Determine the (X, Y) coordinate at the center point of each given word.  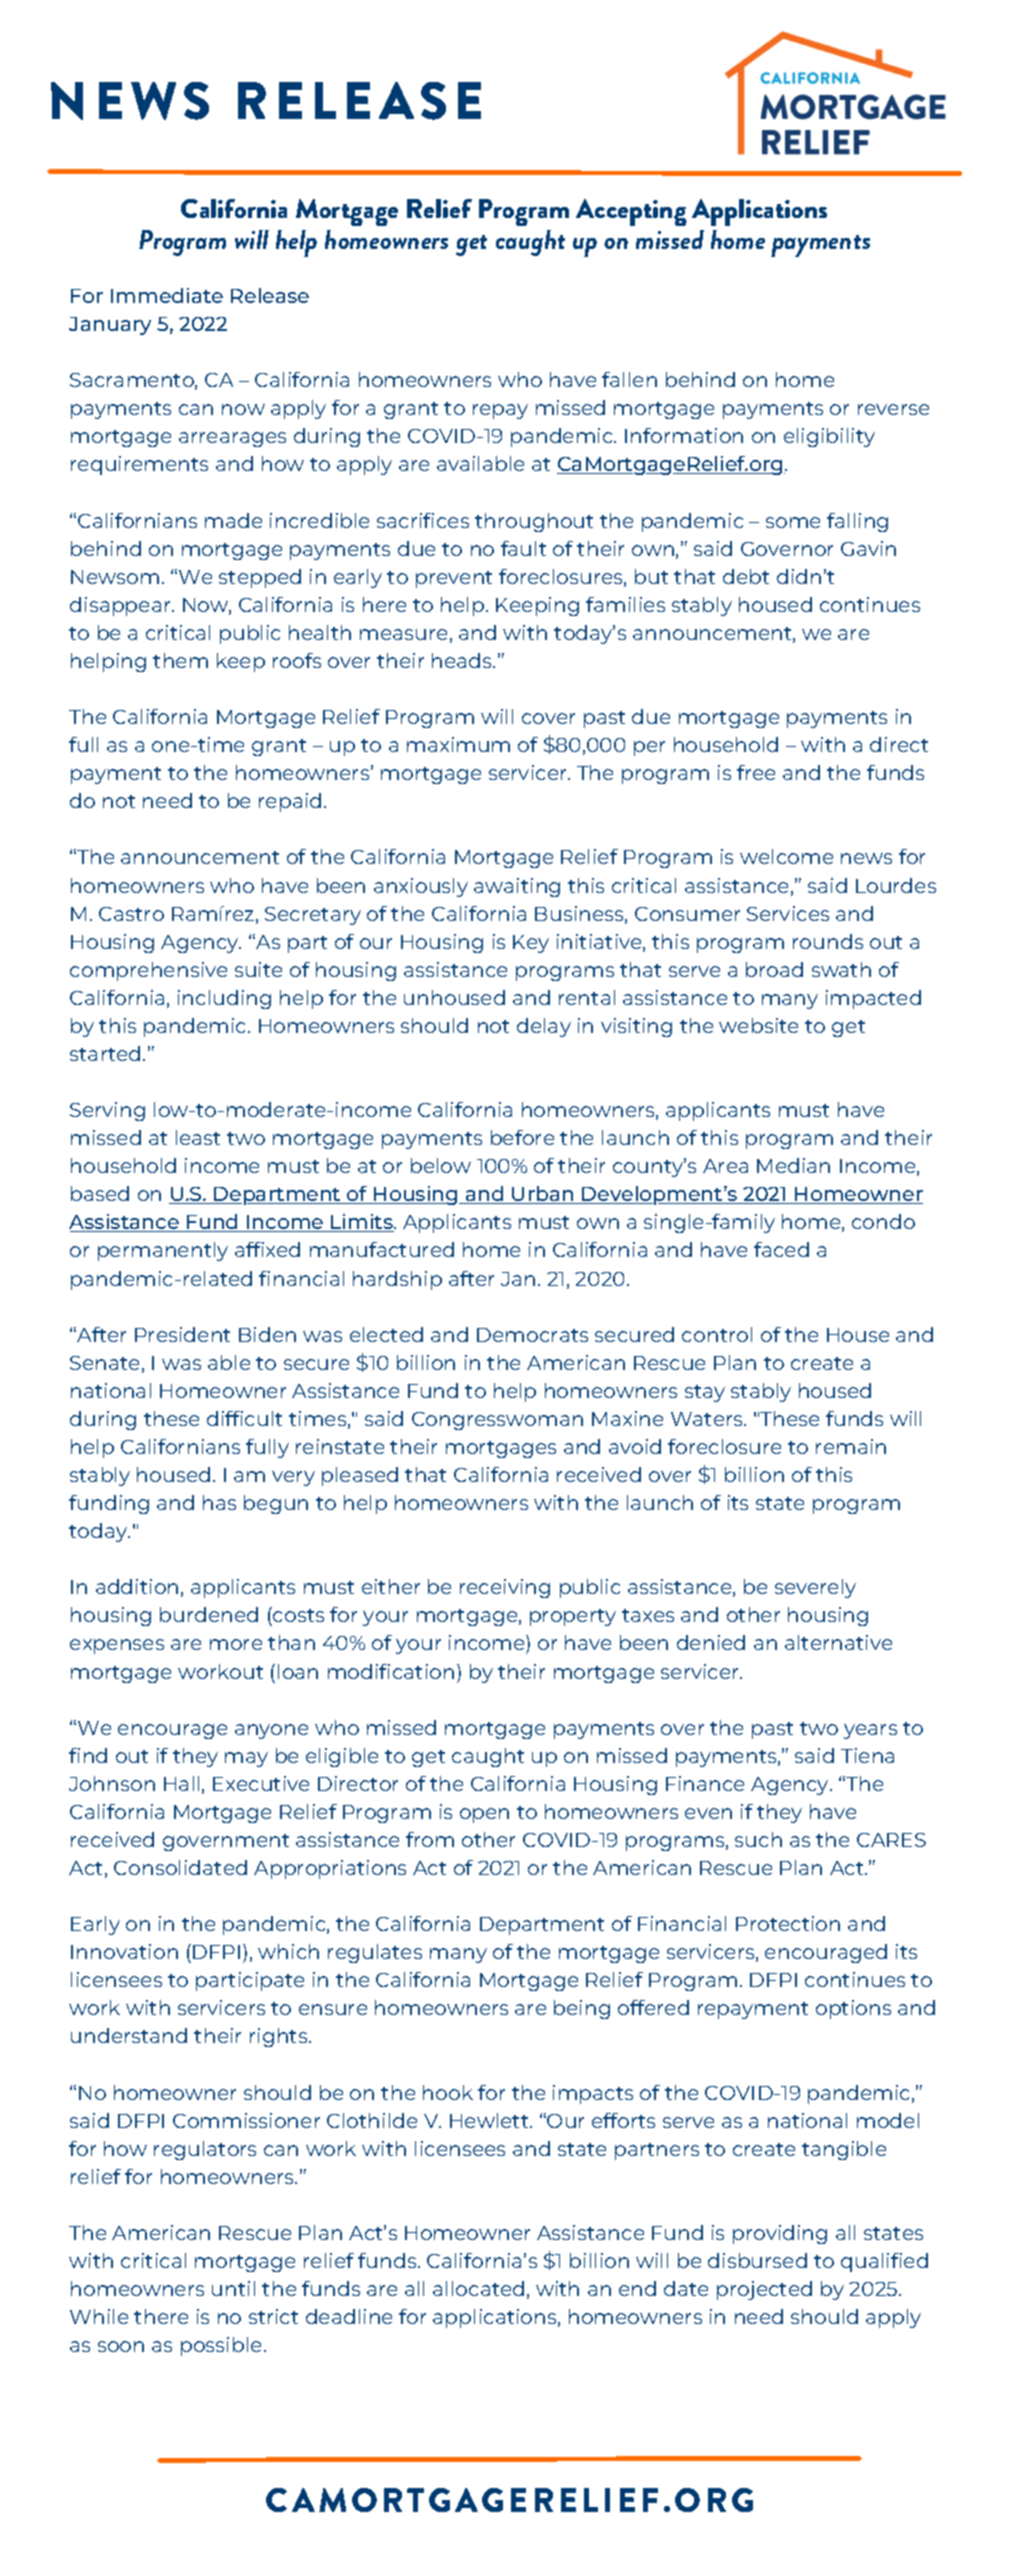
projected (764, 2290)
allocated (478, 2288)
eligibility (829, 437)
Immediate (167, 295)
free (756, 772)
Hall (181, 1783)
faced (781, 1249)
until (233, 2288)
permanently (163, 1251)
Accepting (631, 212)
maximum (458, 744)
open (484, 1815)
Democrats (532, 1335)
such (758, 1839)
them (180, 660)
